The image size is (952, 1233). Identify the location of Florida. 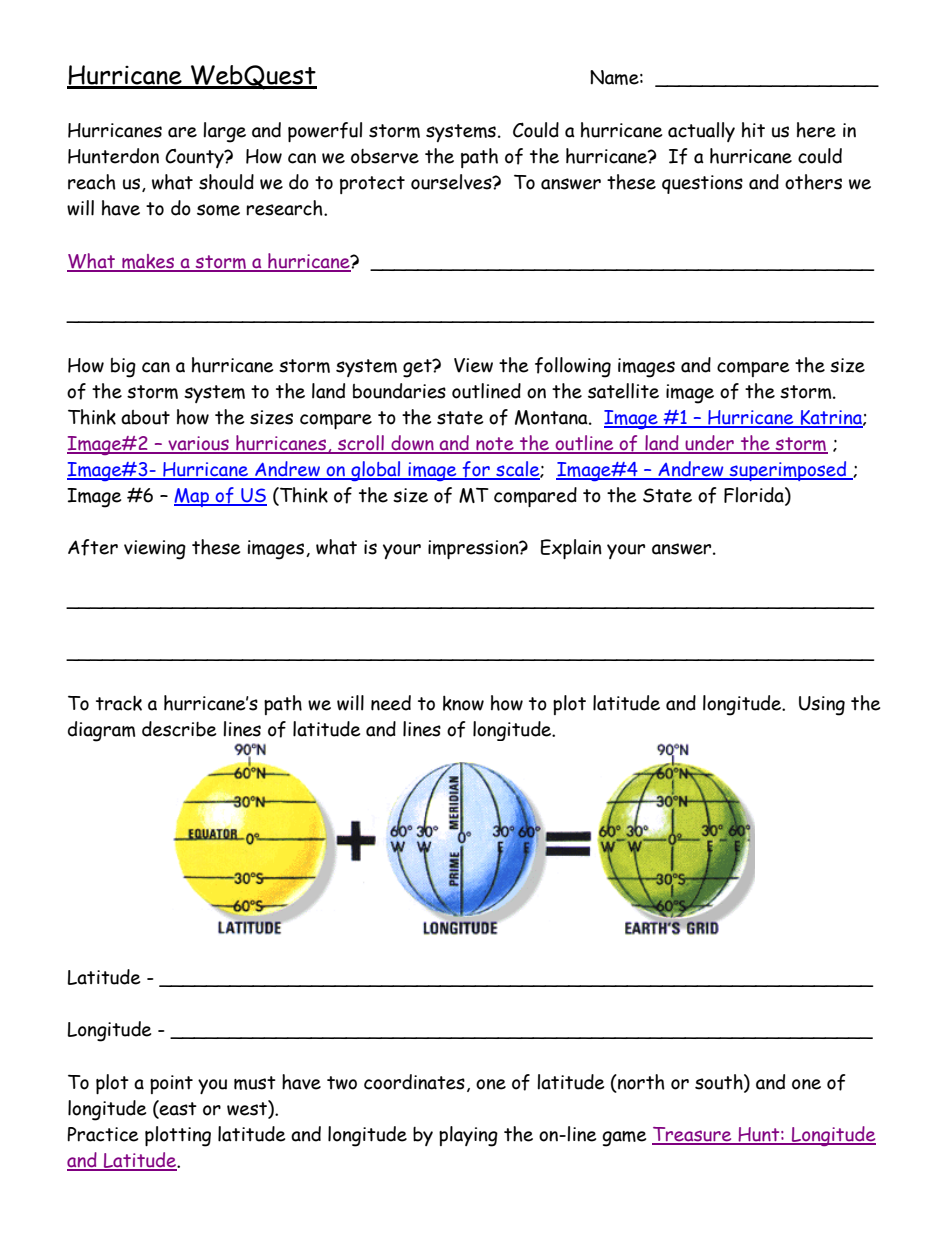
(755, 496).
